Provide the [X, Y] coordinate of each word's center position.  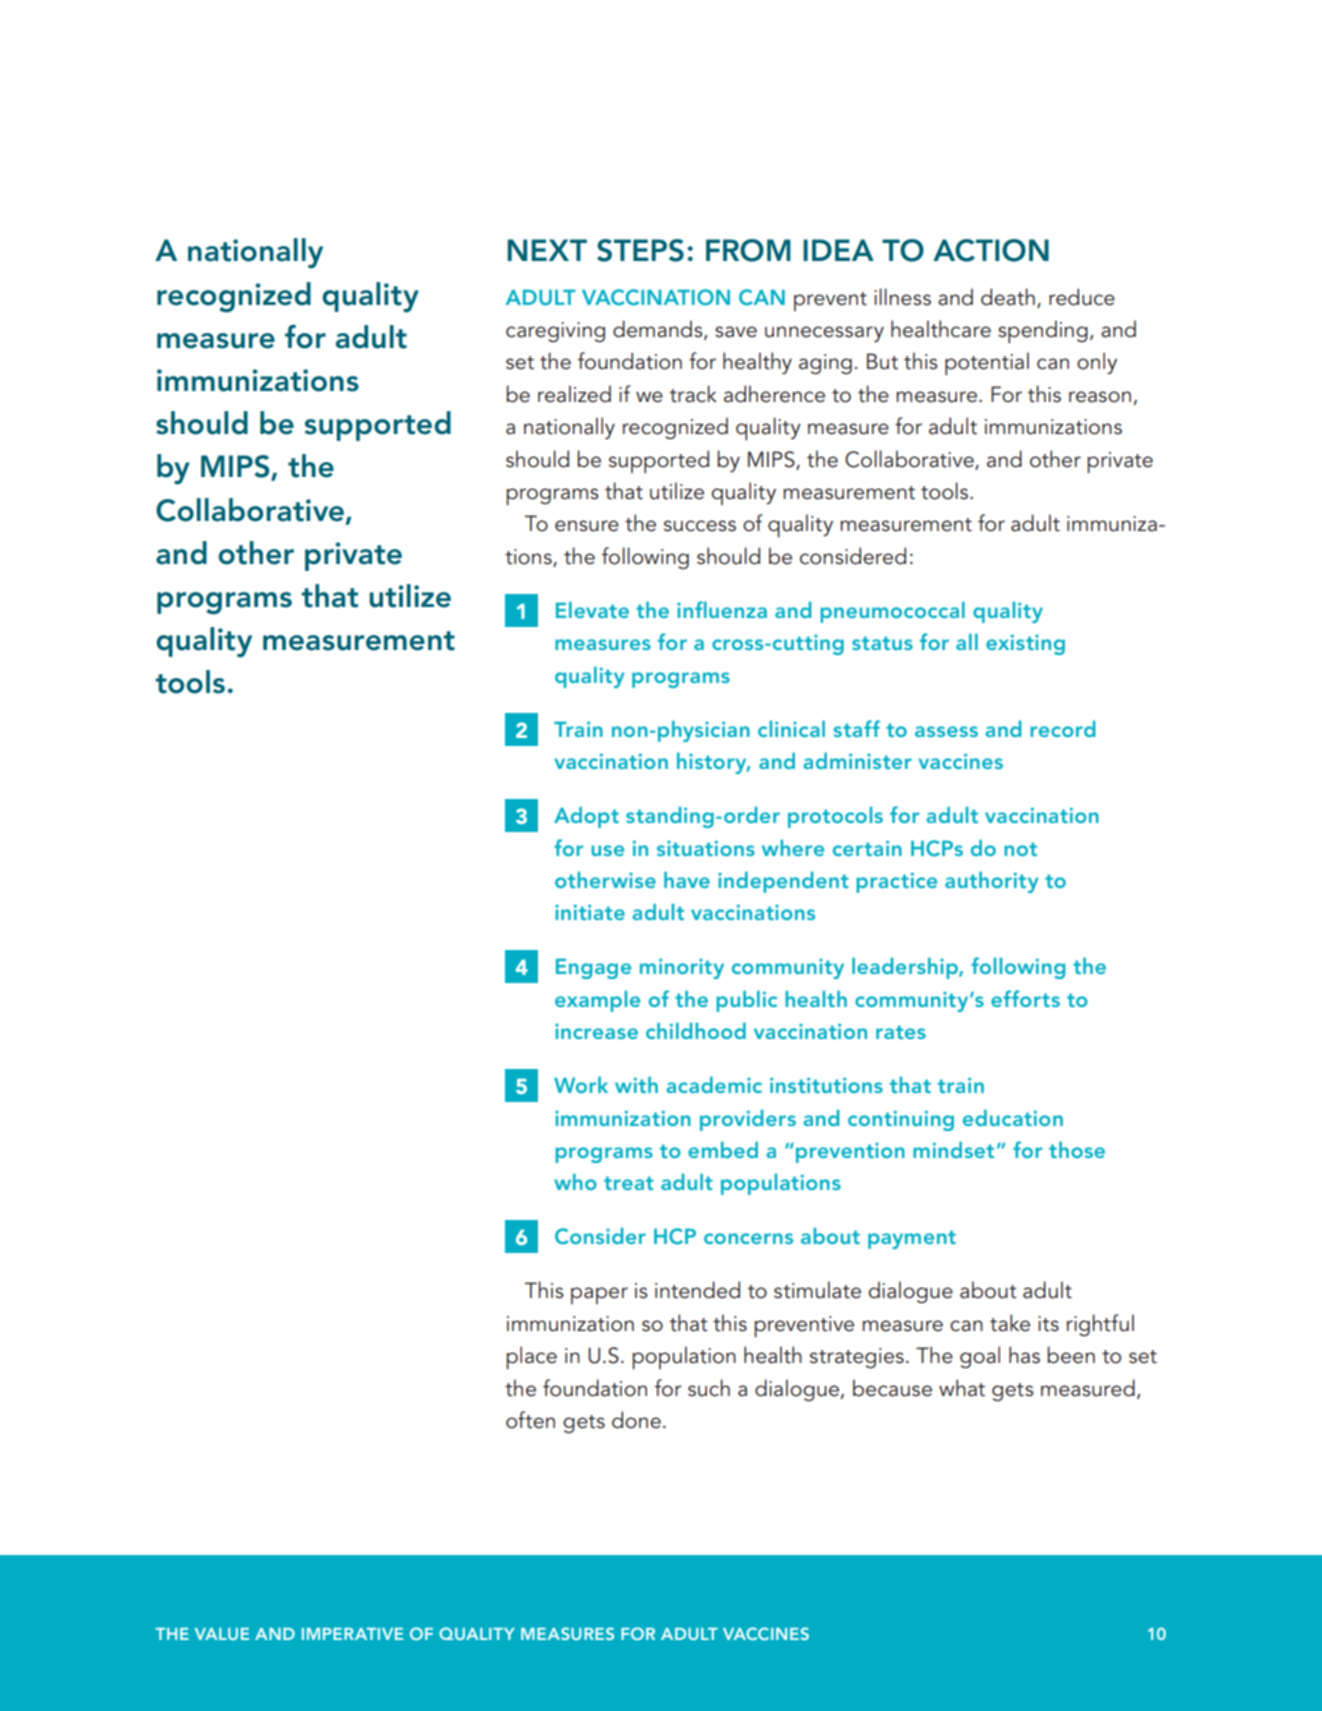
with [636, 1085]
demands [659, 330]
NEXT [547, 250]
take [1010, 1323]
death [1008, 297]
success [700, 526]
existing [1025, 644]
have [687, 880]
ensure [587, 526]
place [532, 1358]
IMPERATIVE [352, 1634]
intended [697, 1290]
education [1013, 1118]
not [1020, 849]
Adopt [586, 817]
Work [581, 1085]
